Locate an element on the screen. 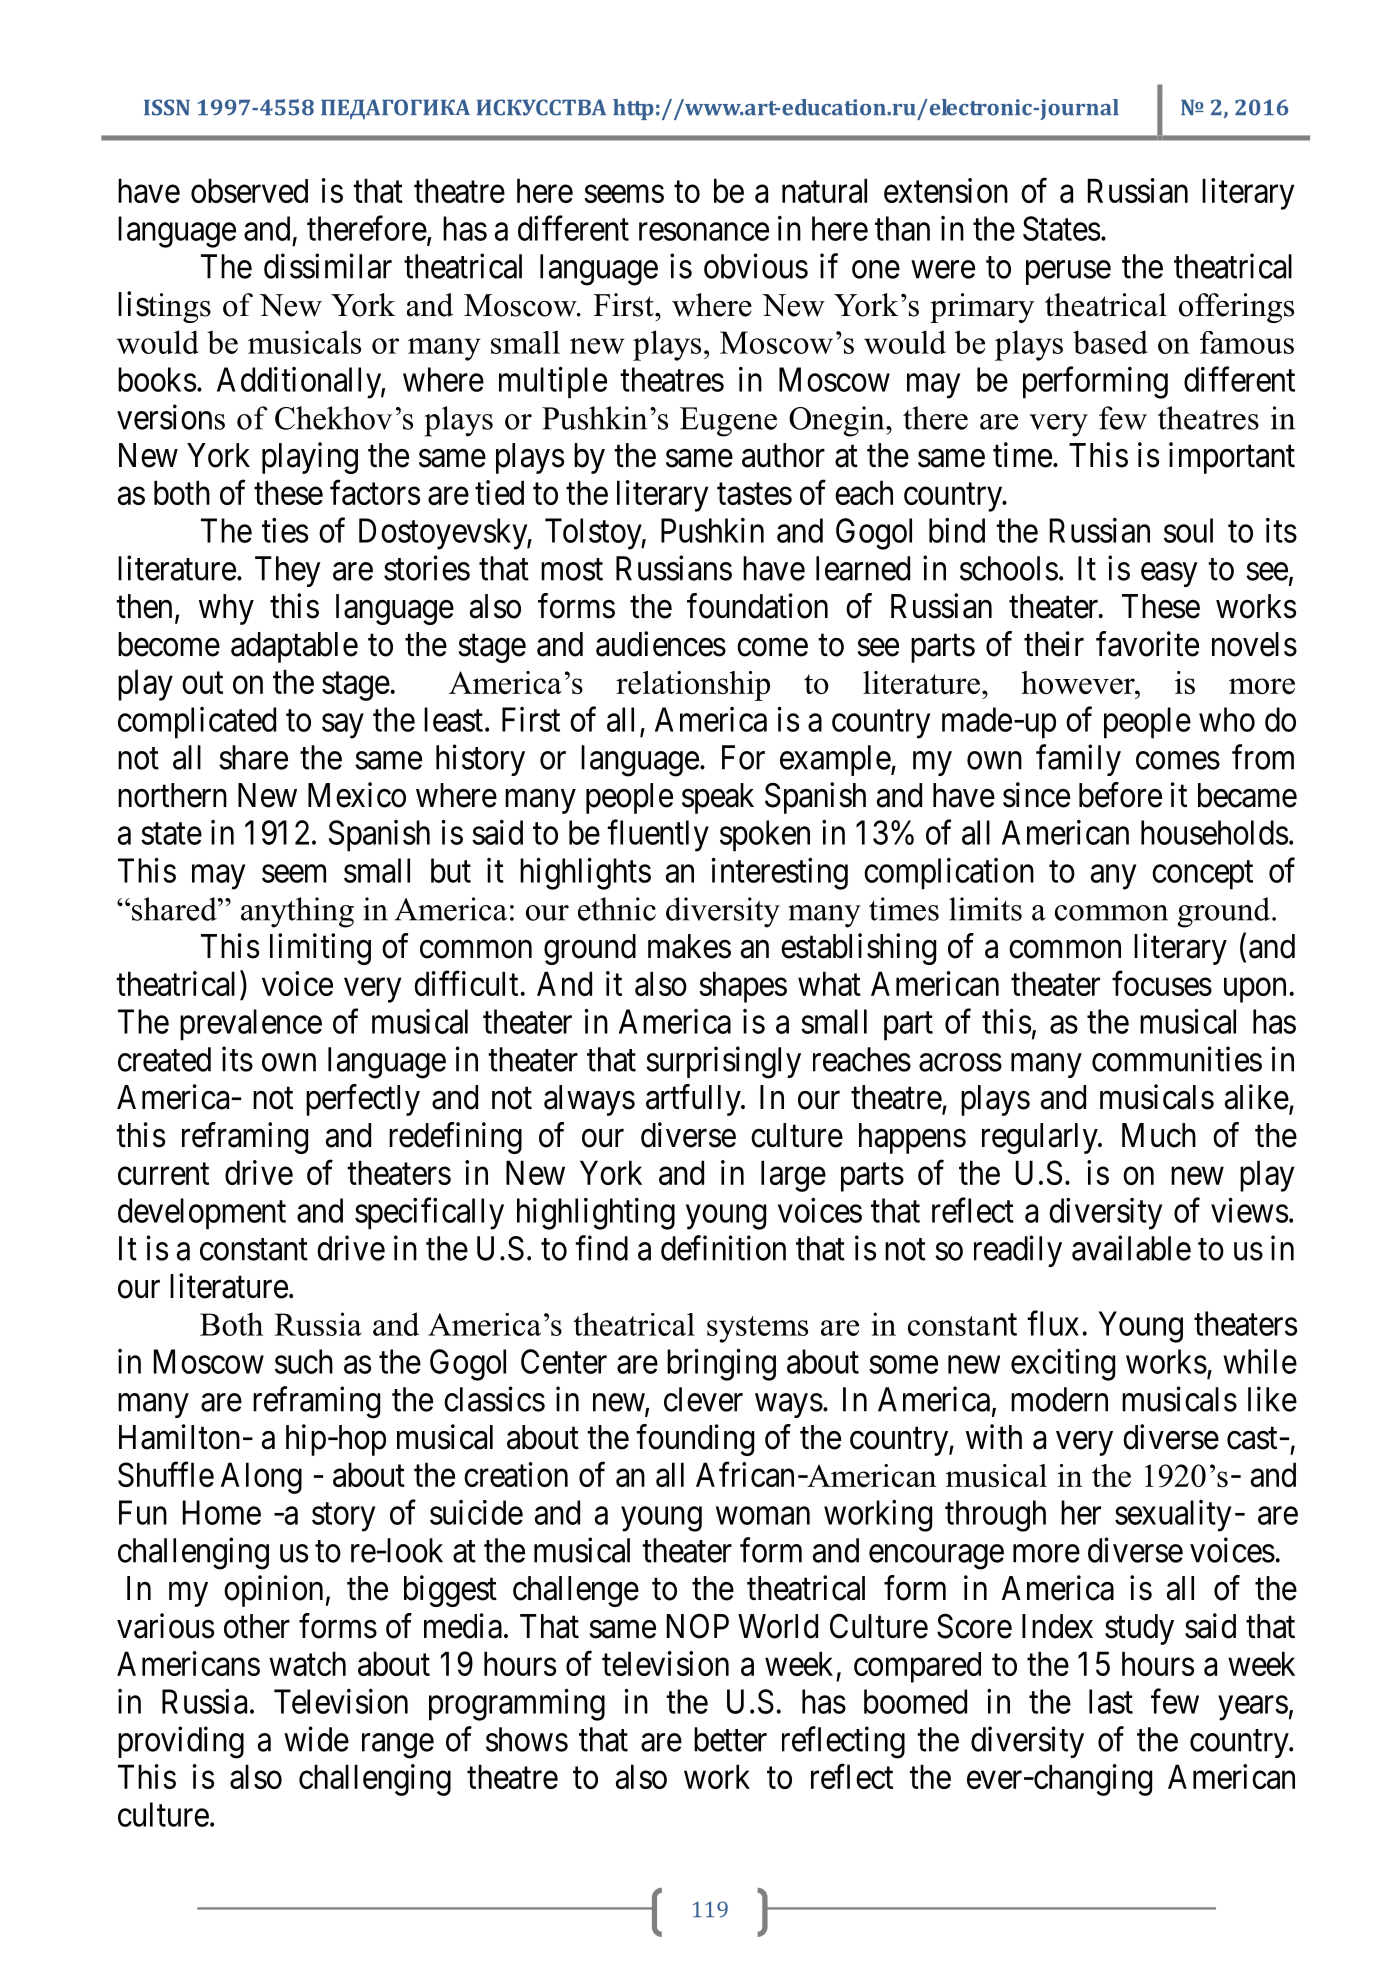 The image size is (1396, 1975). relationship is located at coordinates (693, 686).
